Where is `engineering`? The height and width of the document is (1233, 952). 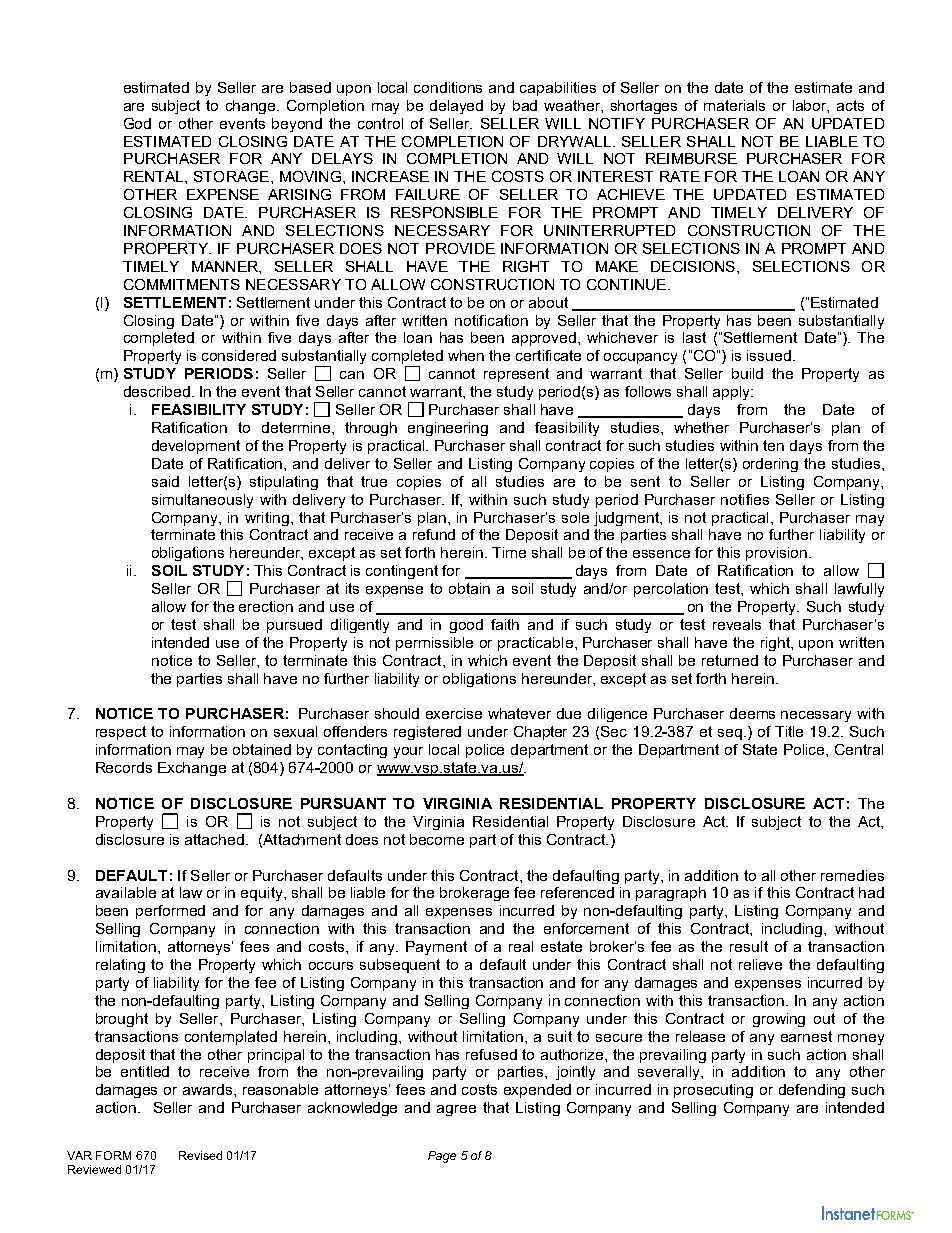
engineering is located at coordinates (448, 429).
